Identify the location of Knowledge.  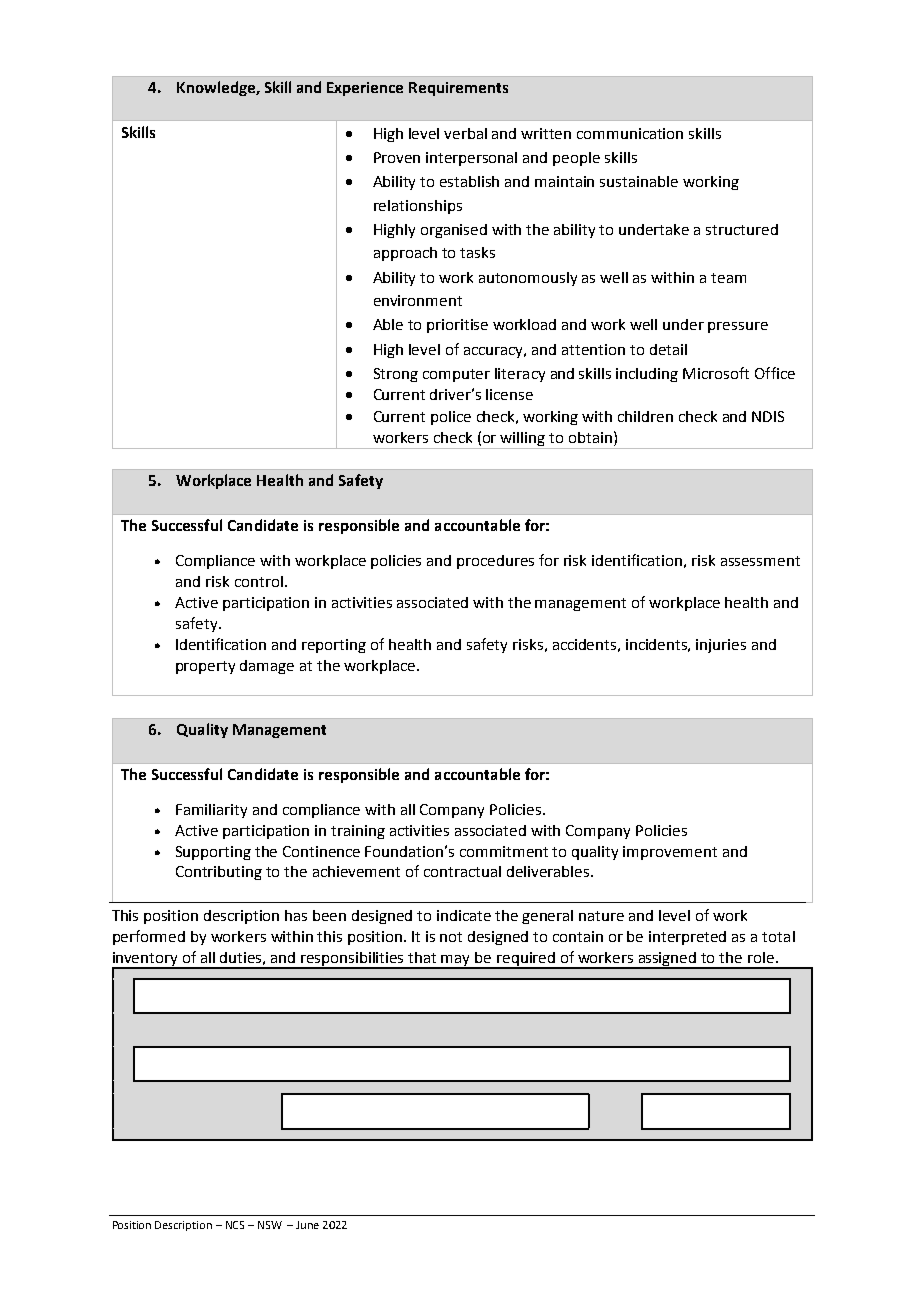
(217, 88).
